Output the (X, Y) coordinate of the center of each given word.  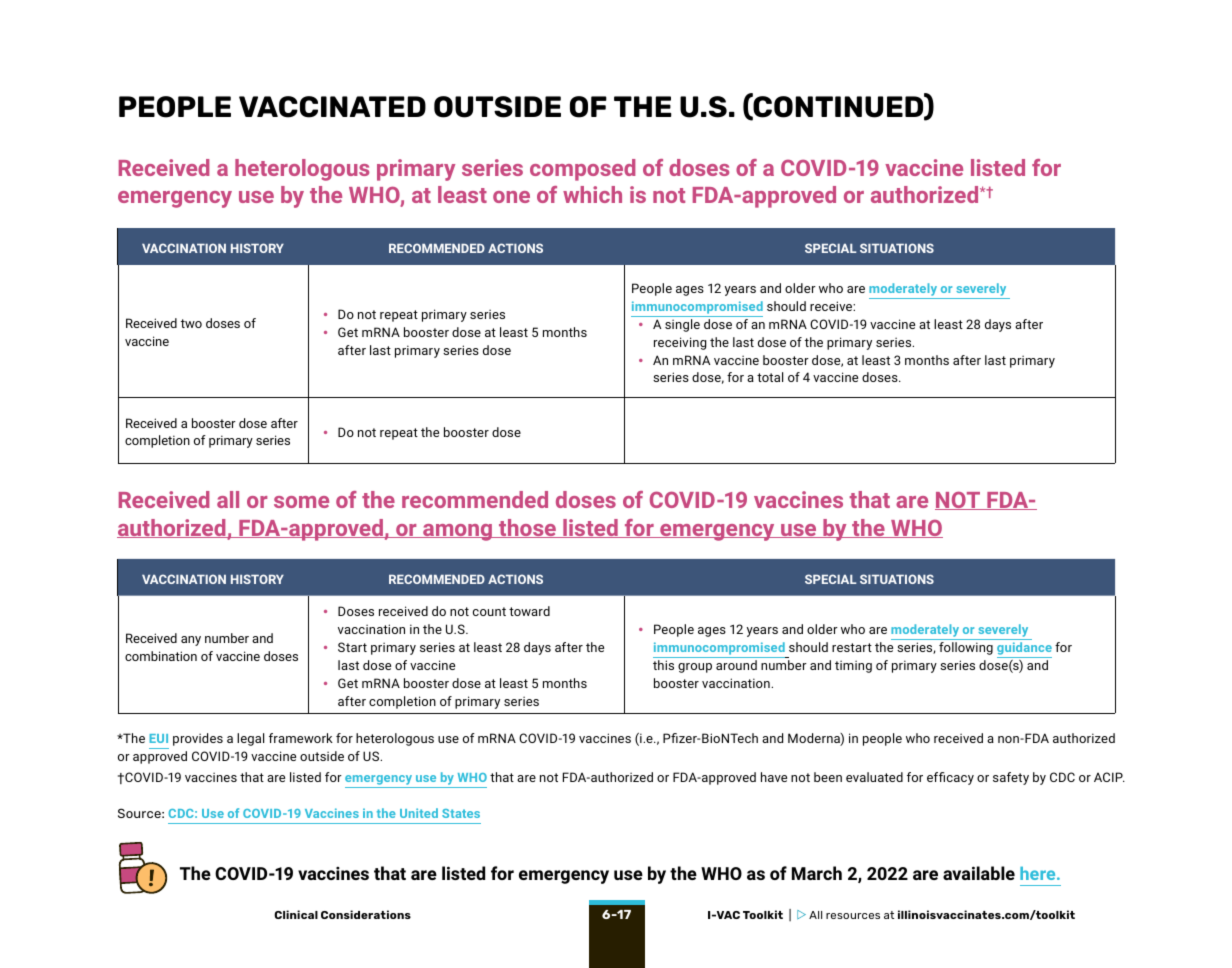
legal (250, 739)
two (191, 323)
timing (853, 666)
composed (582, 170)
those (527, 528)
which (592, 194)
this (663, 665)
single (682, 325)
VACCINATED (332, 107)
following (966, 648)
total (770, 377)
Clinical (296, 914)
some (301, 502)
